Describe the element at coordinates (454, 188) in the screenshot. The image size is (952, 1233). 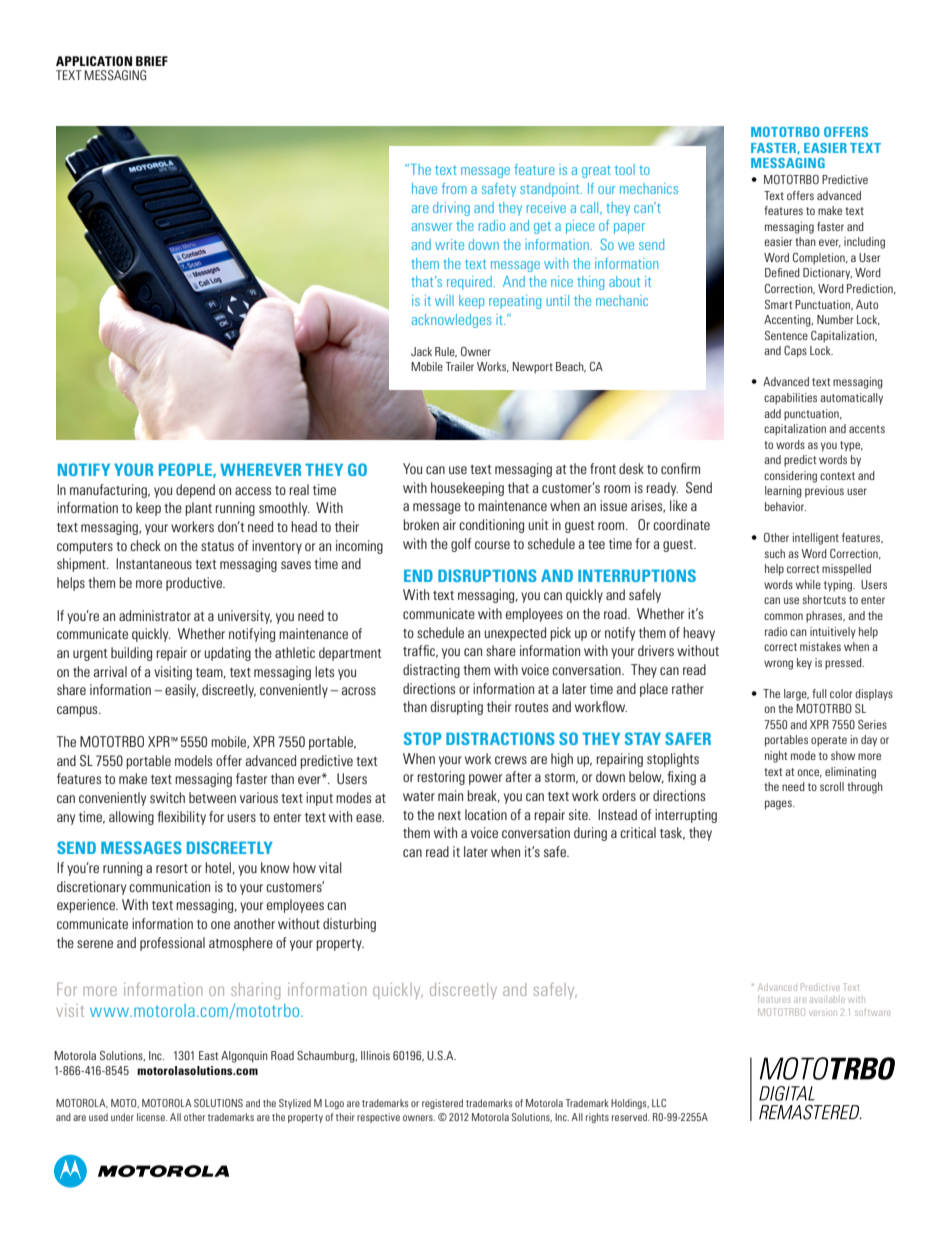
I see `from` at that location.
